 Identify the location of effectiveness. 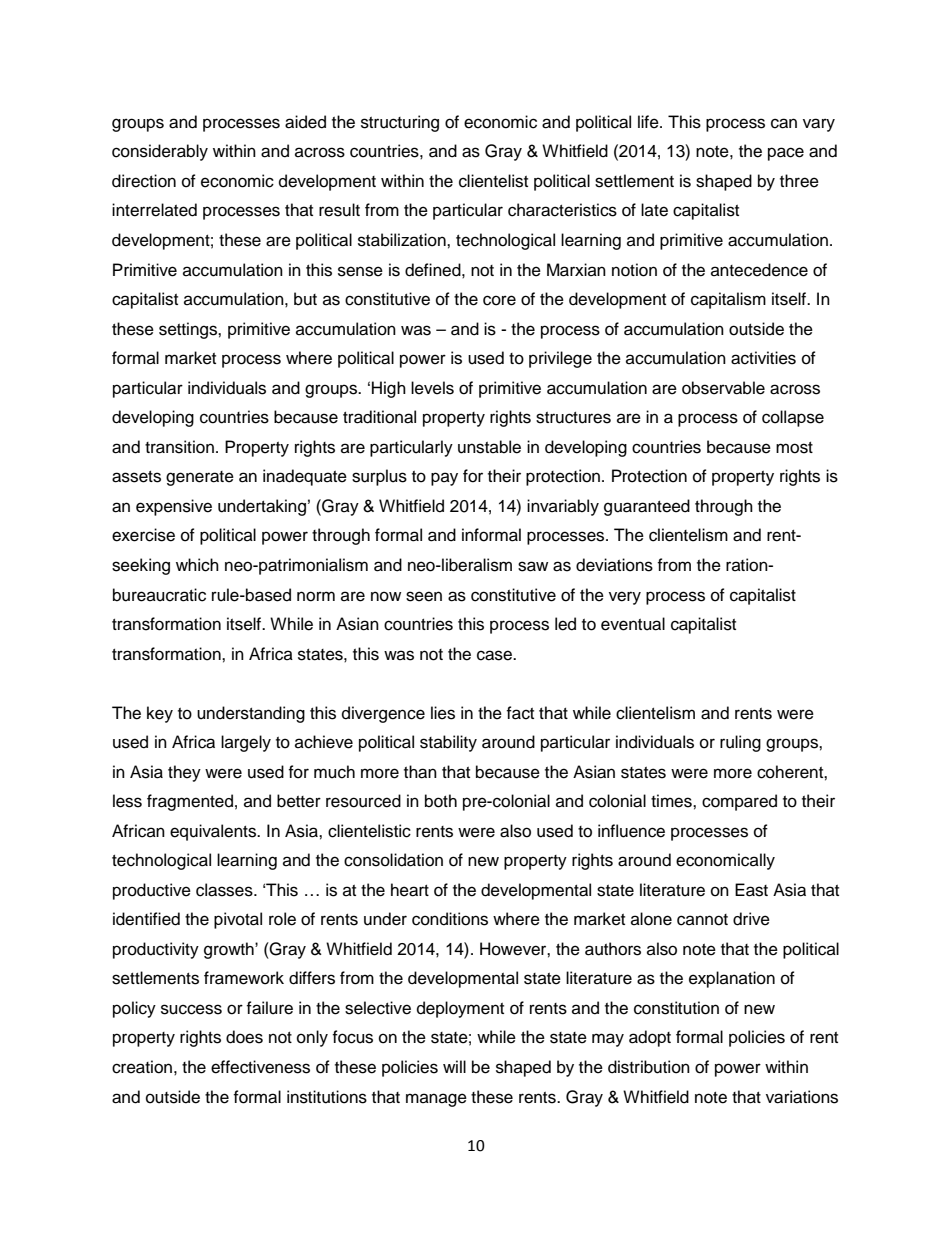
(260, 1067).
